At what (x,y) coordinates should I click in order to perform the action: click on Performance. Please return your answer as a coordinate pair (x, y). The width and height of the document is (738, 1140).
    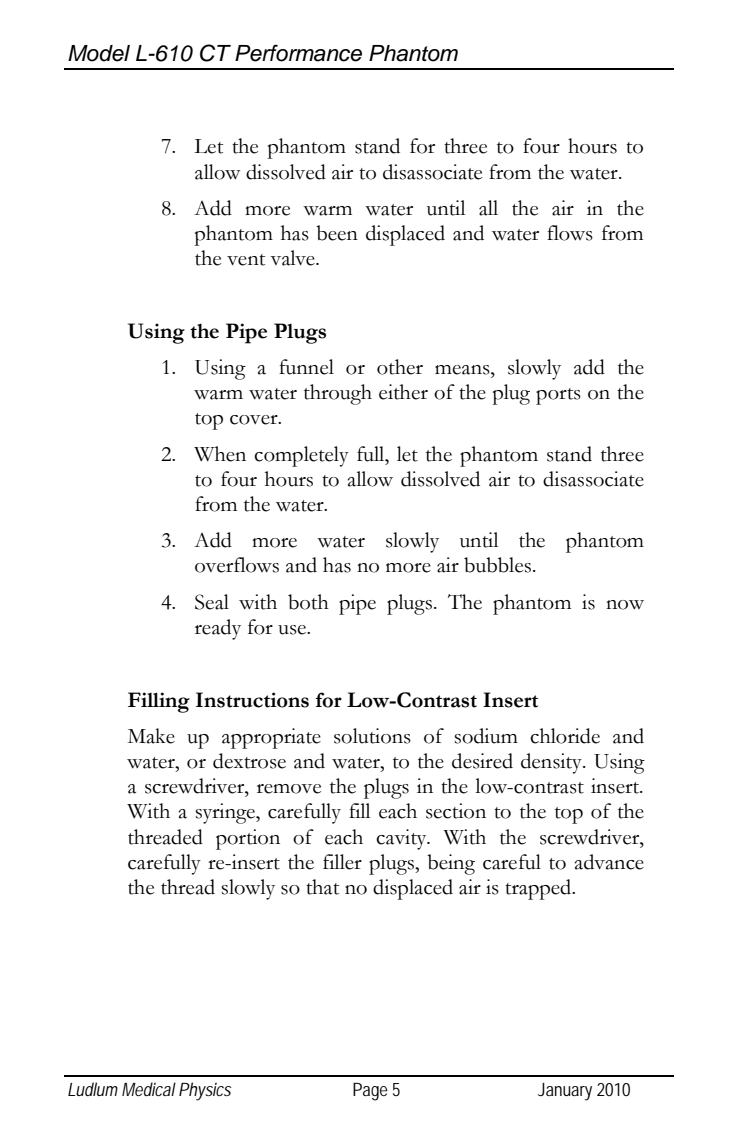
    Looking at the image, I should click on (298, 53).
